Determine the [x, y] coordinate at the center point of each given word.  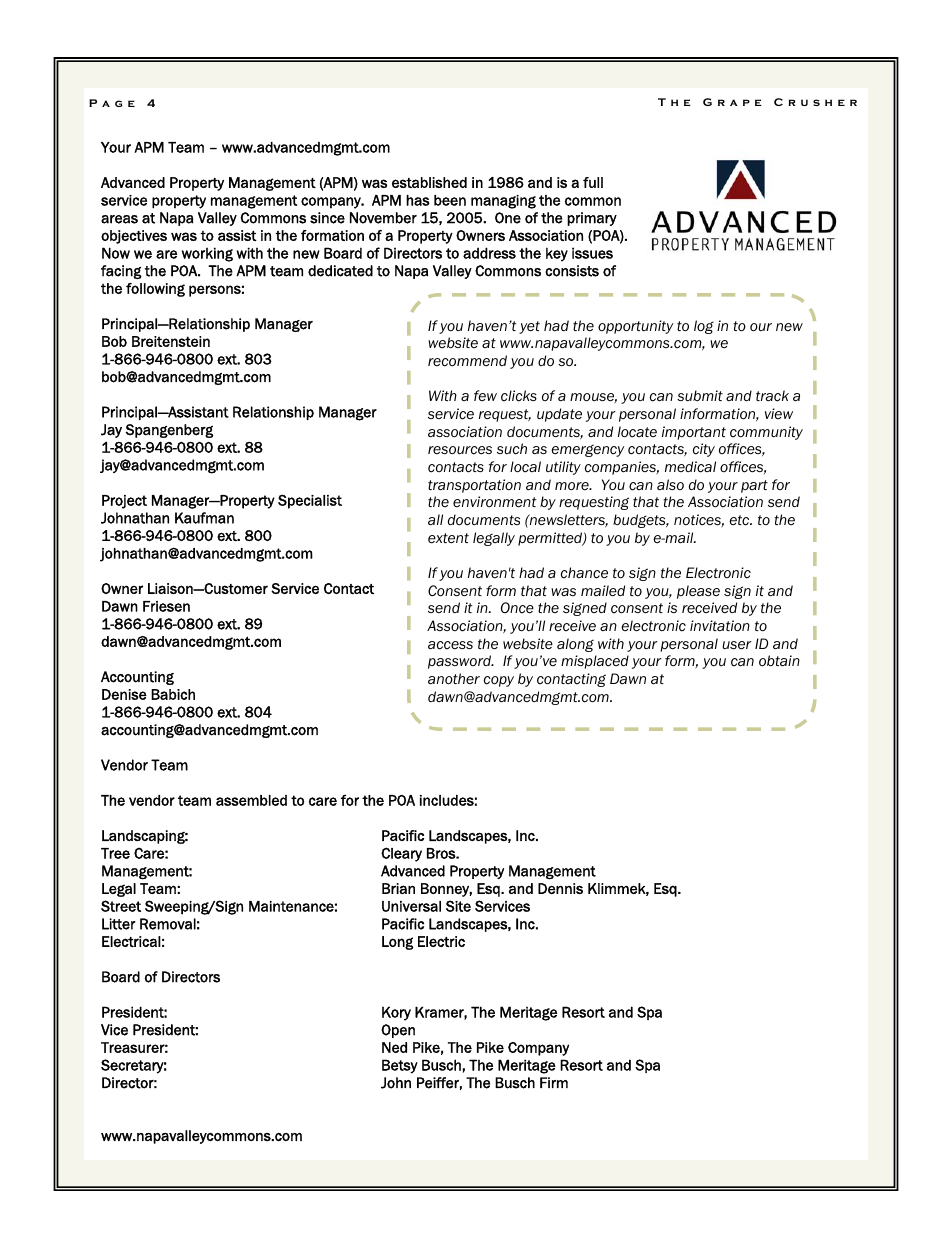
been [450, 200]
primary [592, 219]
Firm [554, 1082]
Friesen [166, 606]
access [450, 645]
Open [398, 1031]
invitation [720, 626]
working [207, 254]
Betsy [400, 1066]
